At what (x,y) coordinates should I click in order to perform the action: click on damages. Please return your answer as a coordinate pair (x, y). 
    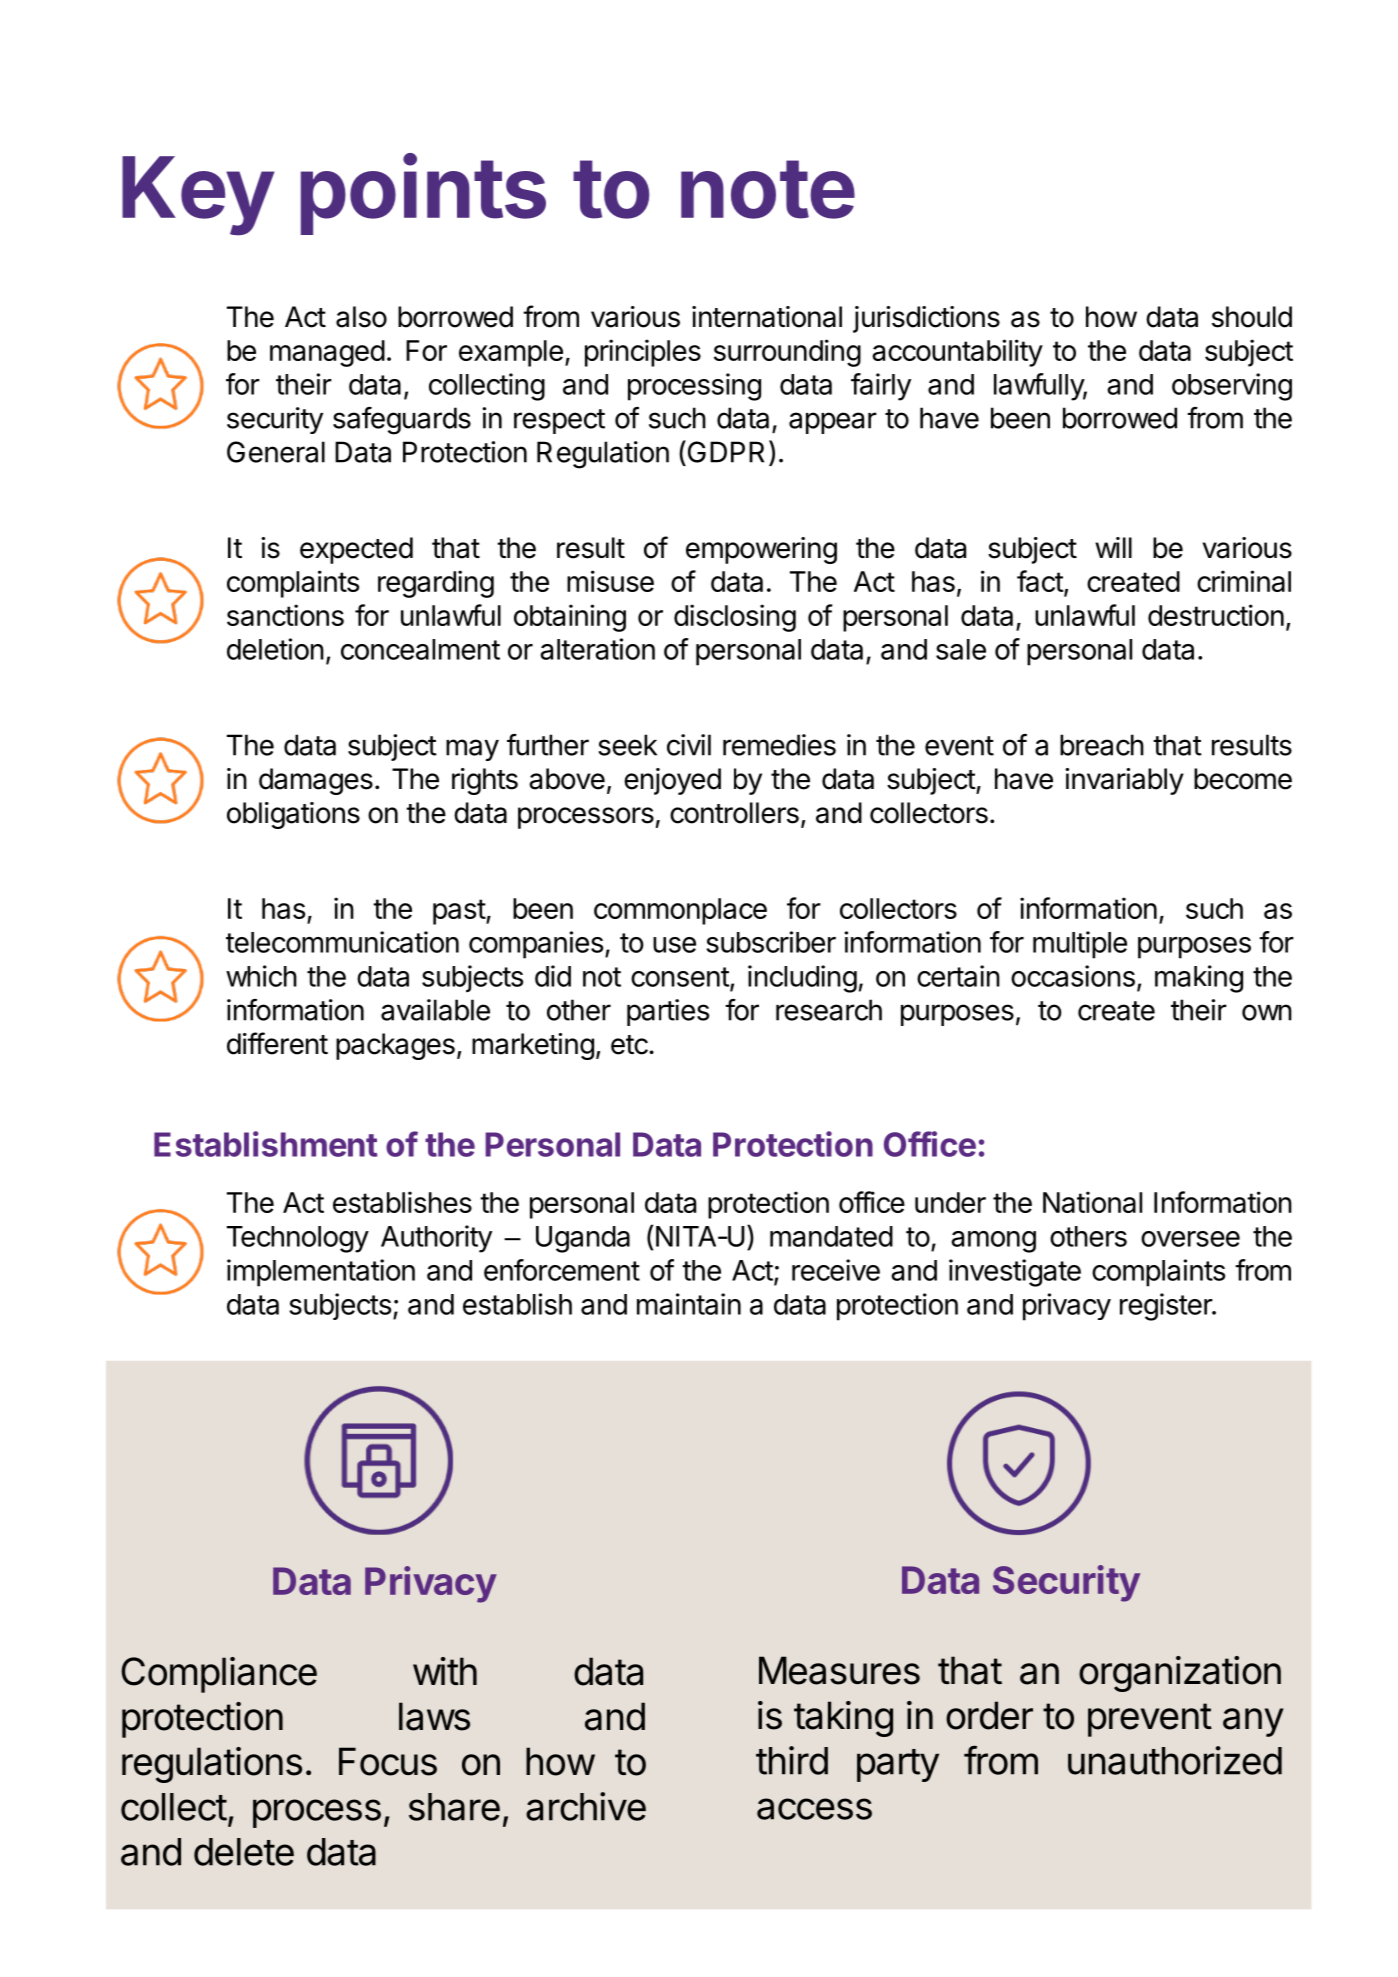
    Looking at the image, I should click on (316, 781).
